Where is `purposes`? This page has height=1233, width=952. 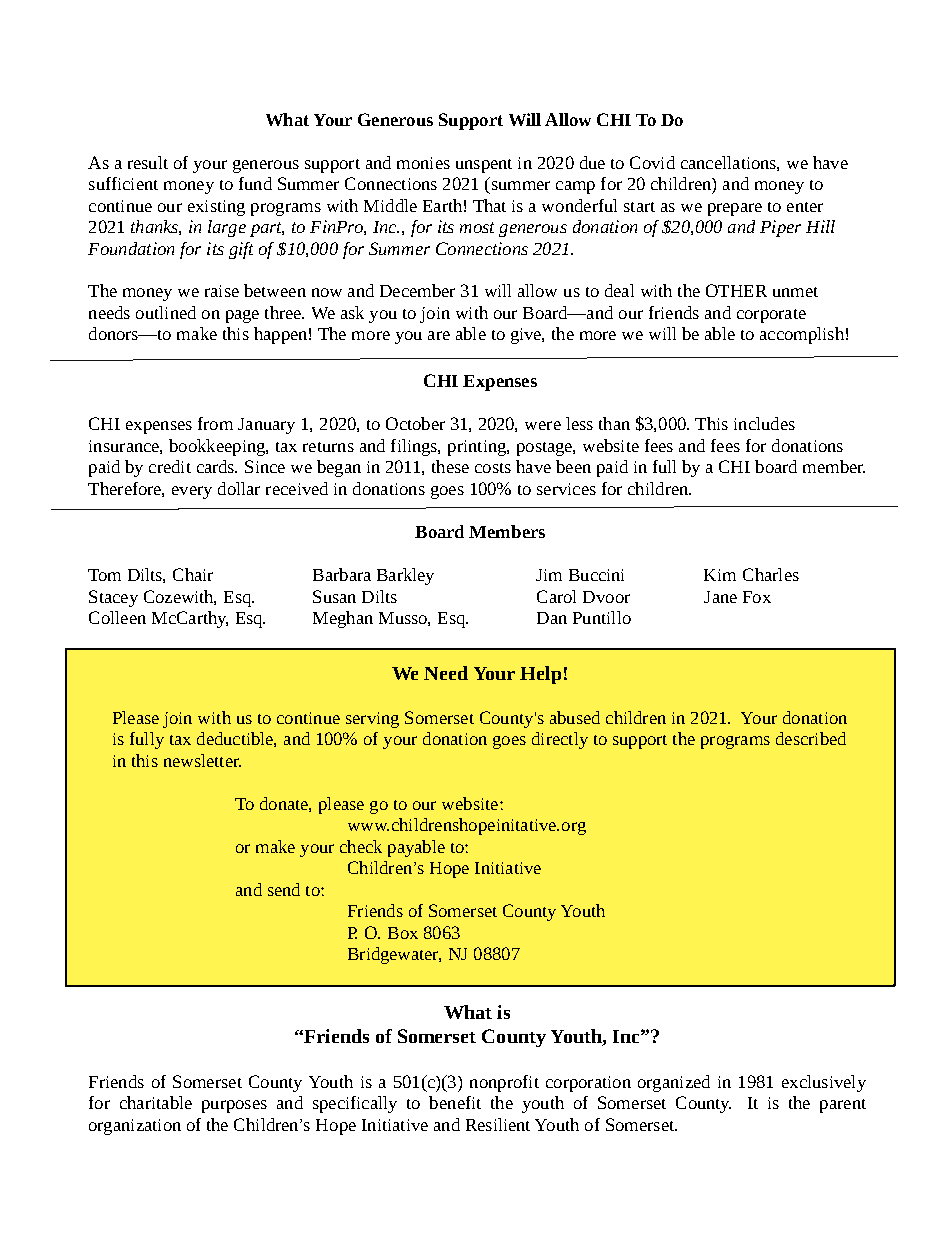 purposes is located at coordinates (234, 1106).
